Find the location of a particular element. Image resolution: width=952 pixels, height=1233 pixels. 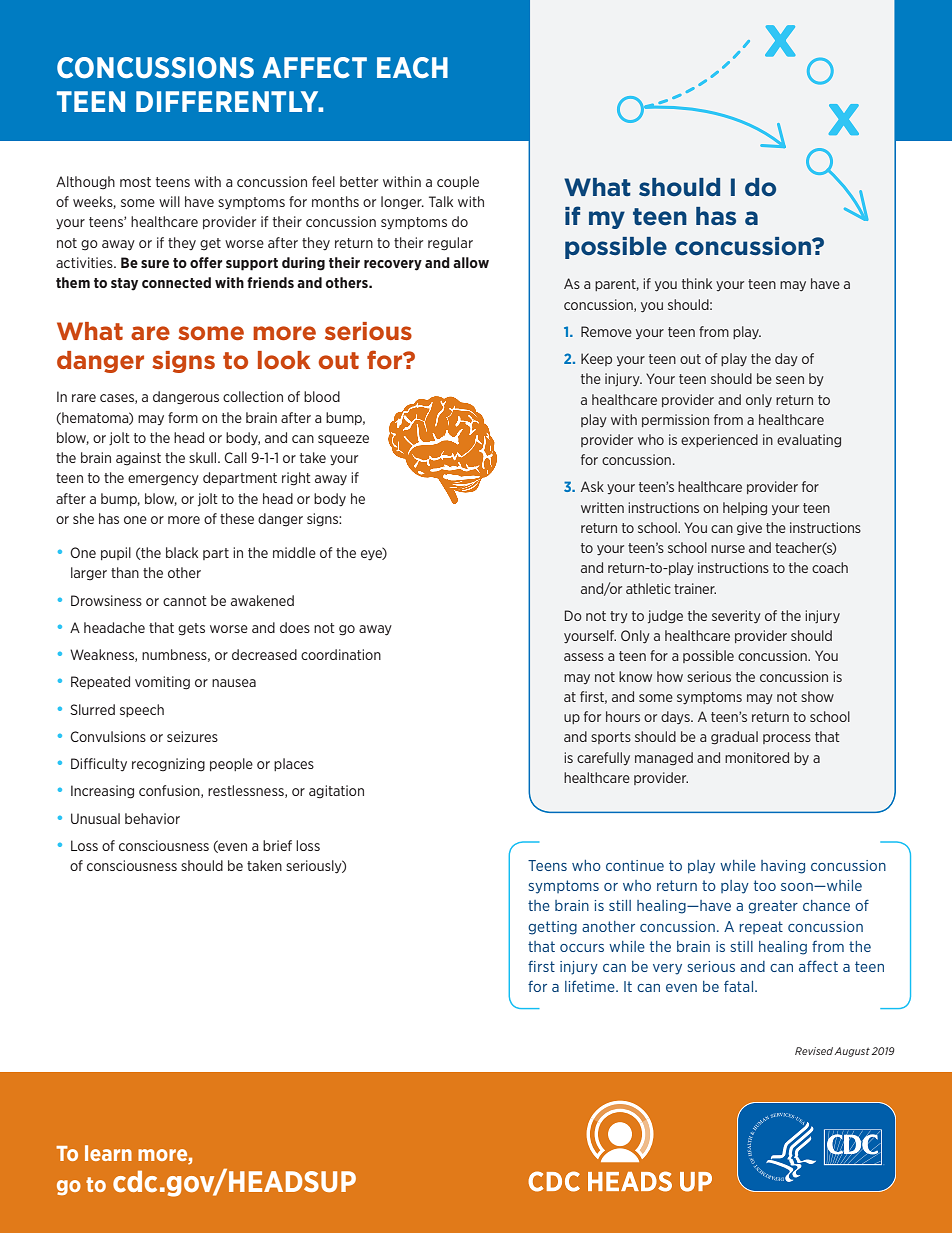

lifetime is located at coordinates (591, 986).
